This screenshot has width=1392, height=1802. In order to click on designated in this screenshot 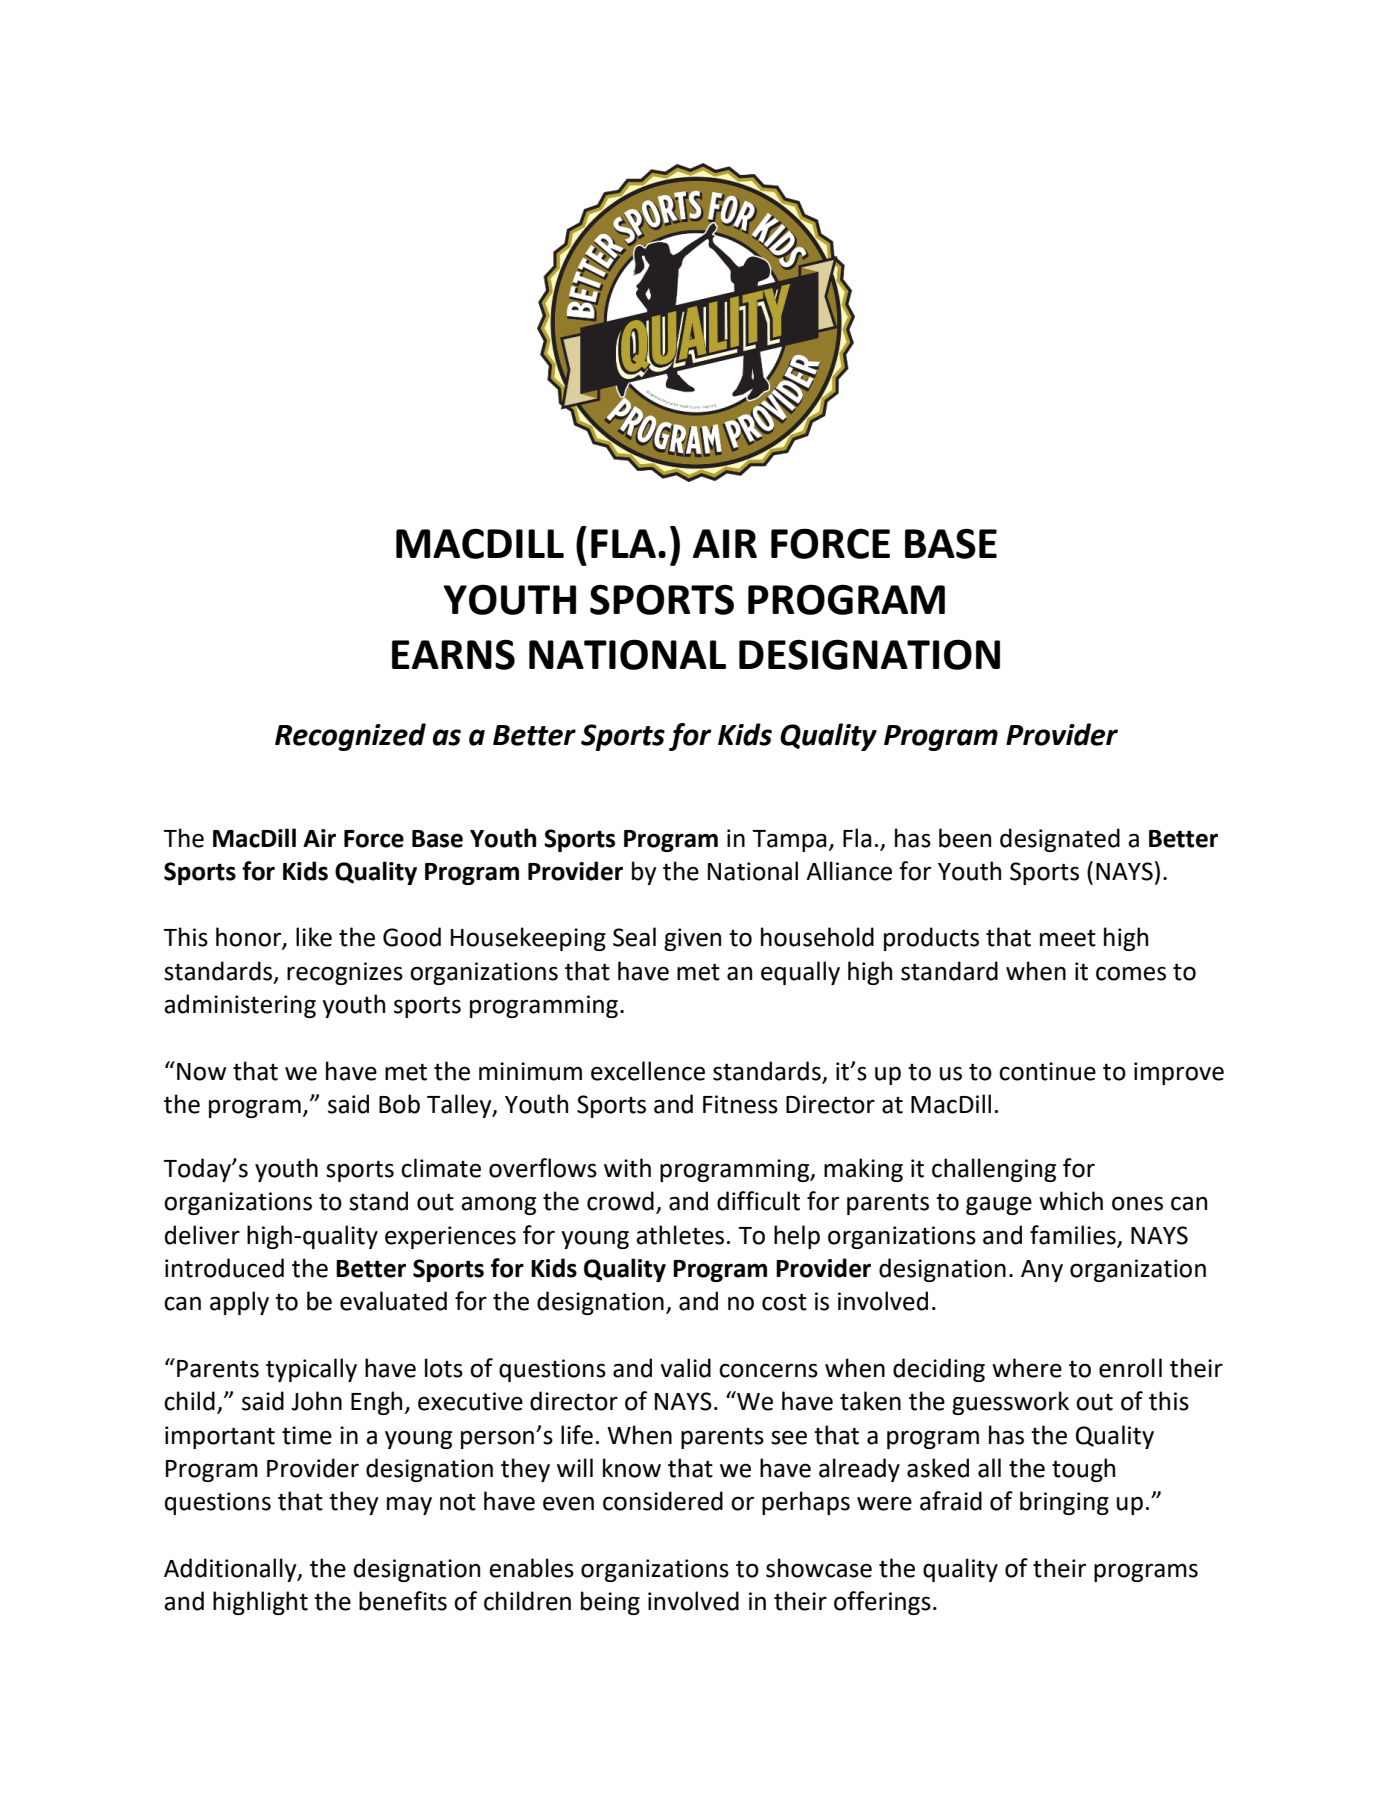, I will do `click(1060, 840)`.
